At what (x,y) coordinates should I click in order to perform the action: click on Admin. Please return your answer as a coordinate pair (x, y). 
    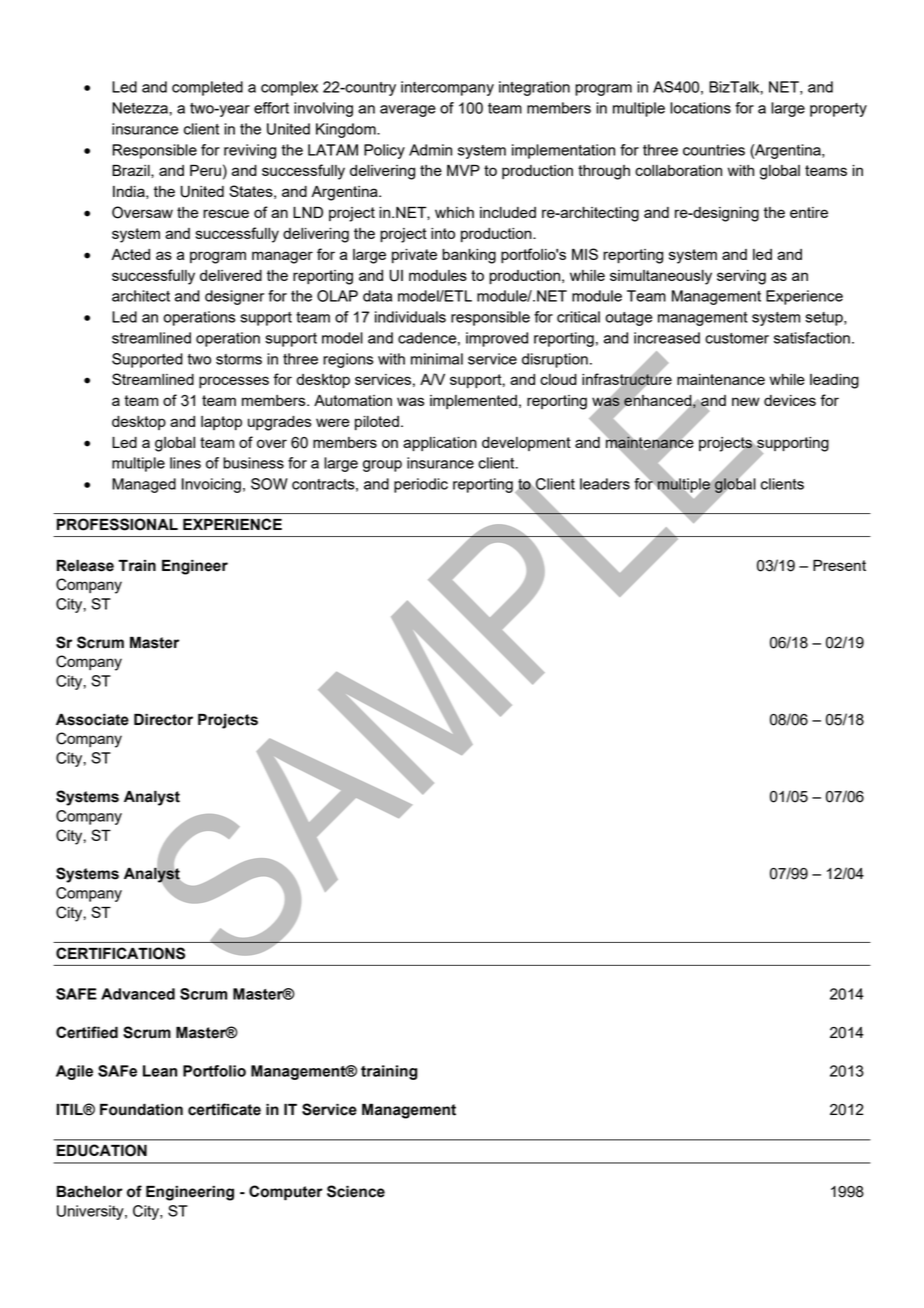
    Looking at the image, I should click on (430, 150).
